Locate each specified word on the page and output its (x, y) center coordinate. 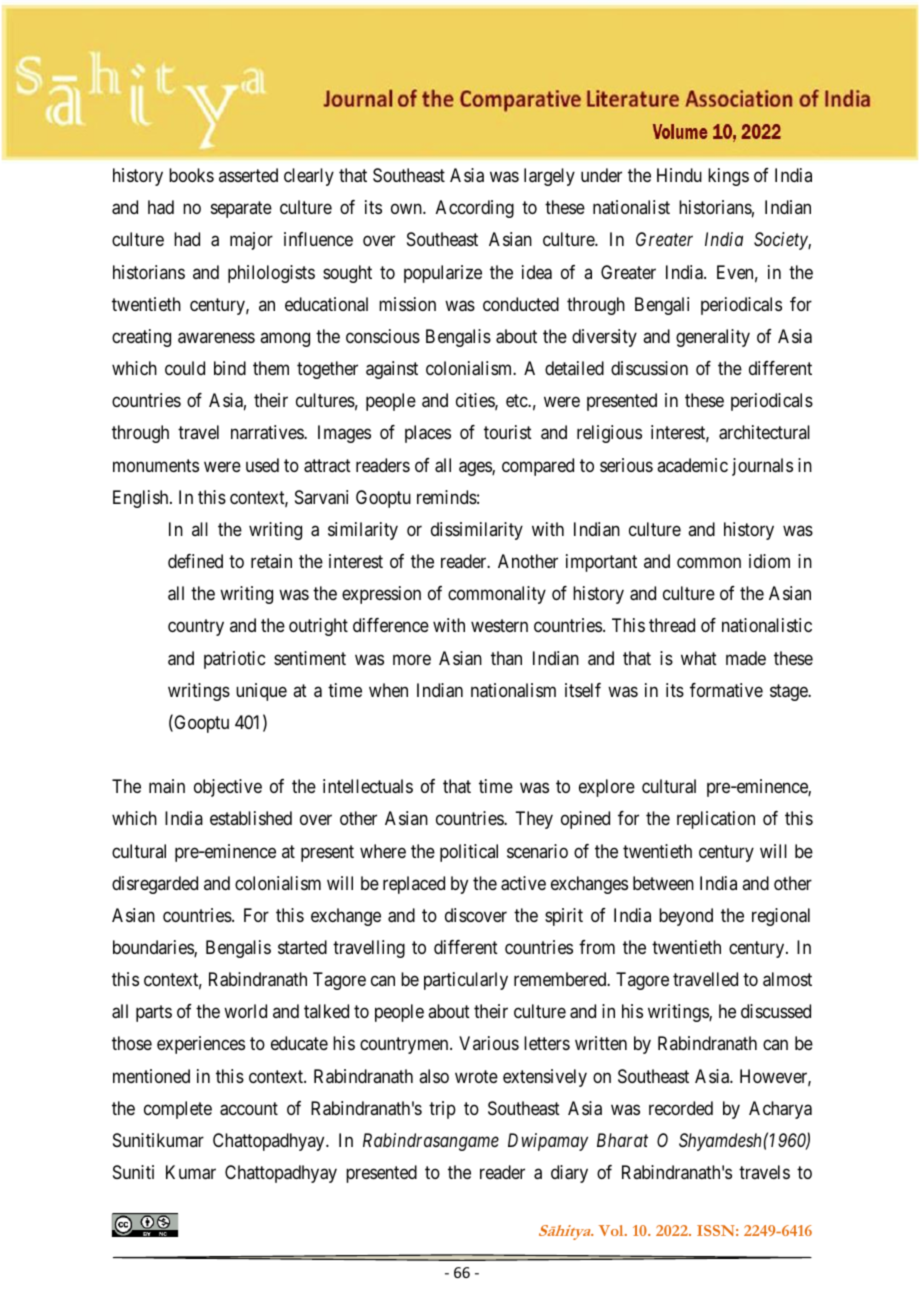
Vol (612, 1230)
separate (241, 210)
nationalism (513, 690)
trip (442, 1110)
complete (178, 1110)
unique (261, 692)
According (475, 209)
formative (726, 690)
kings (728, 177)
